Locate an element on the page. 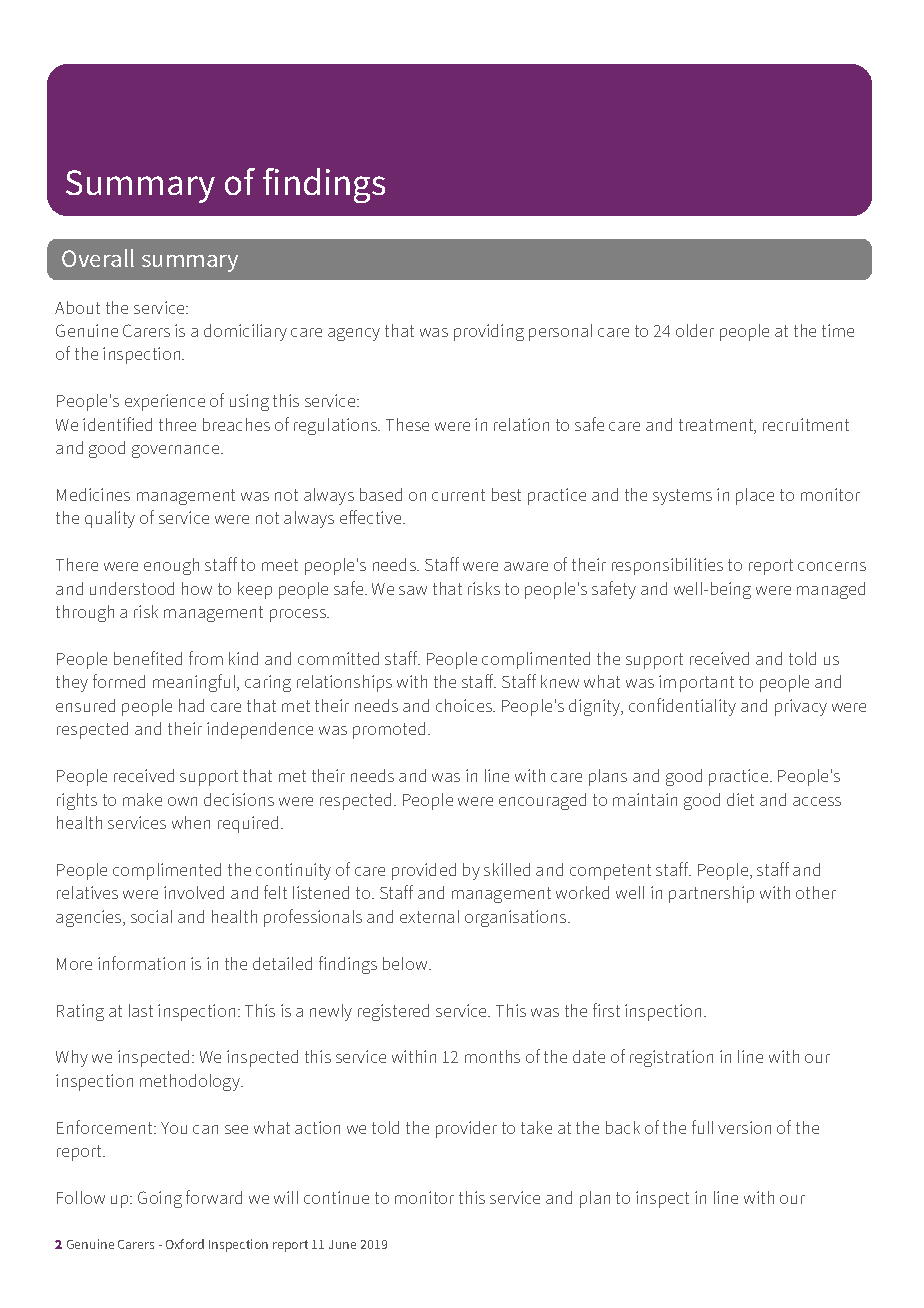 This image has height=1308, width=924. had is located at coordinates (191, 705).
